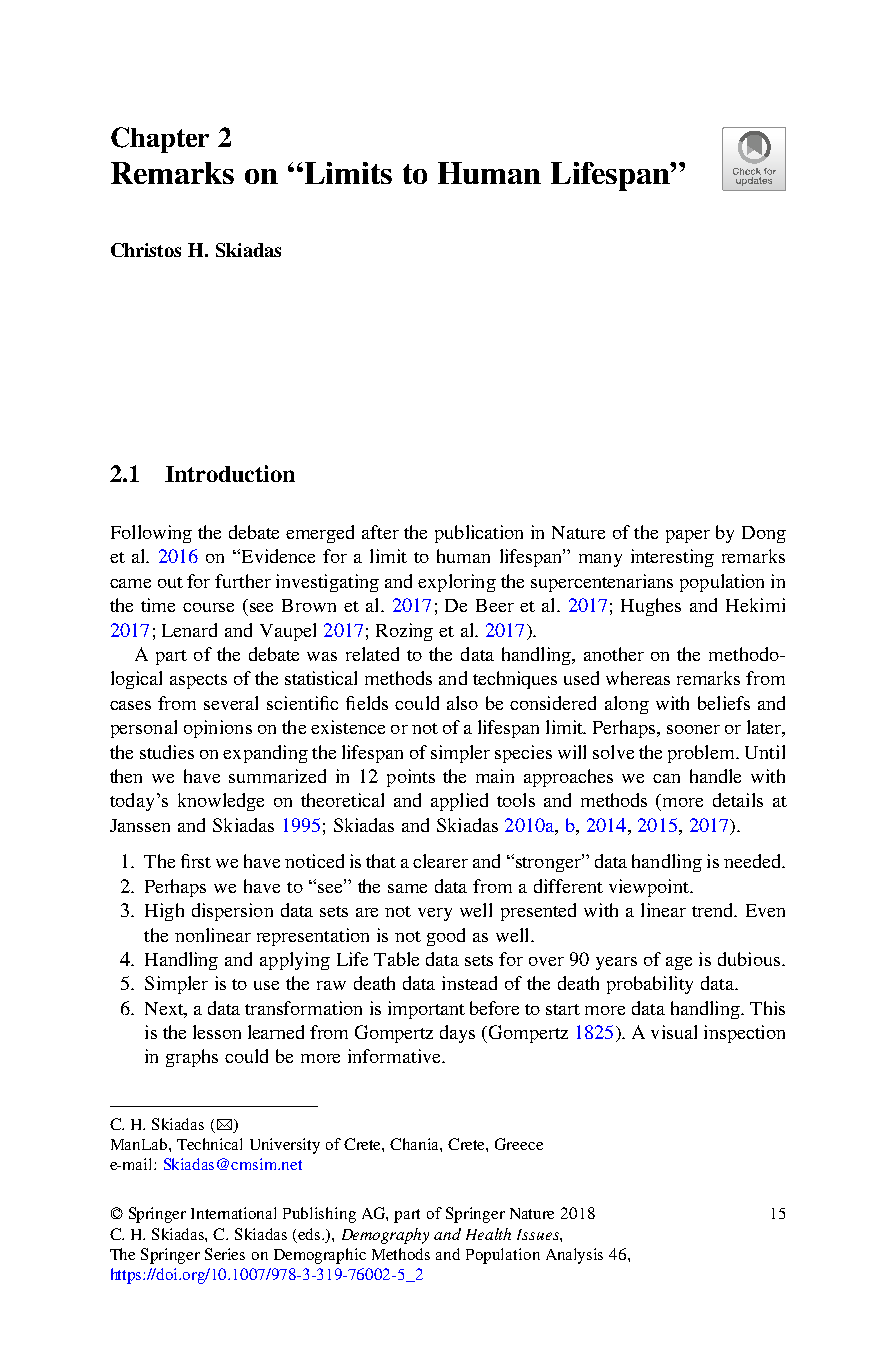 This screenshot has width=896, height=1359. I want to click on Christos, so click(146, 250).
